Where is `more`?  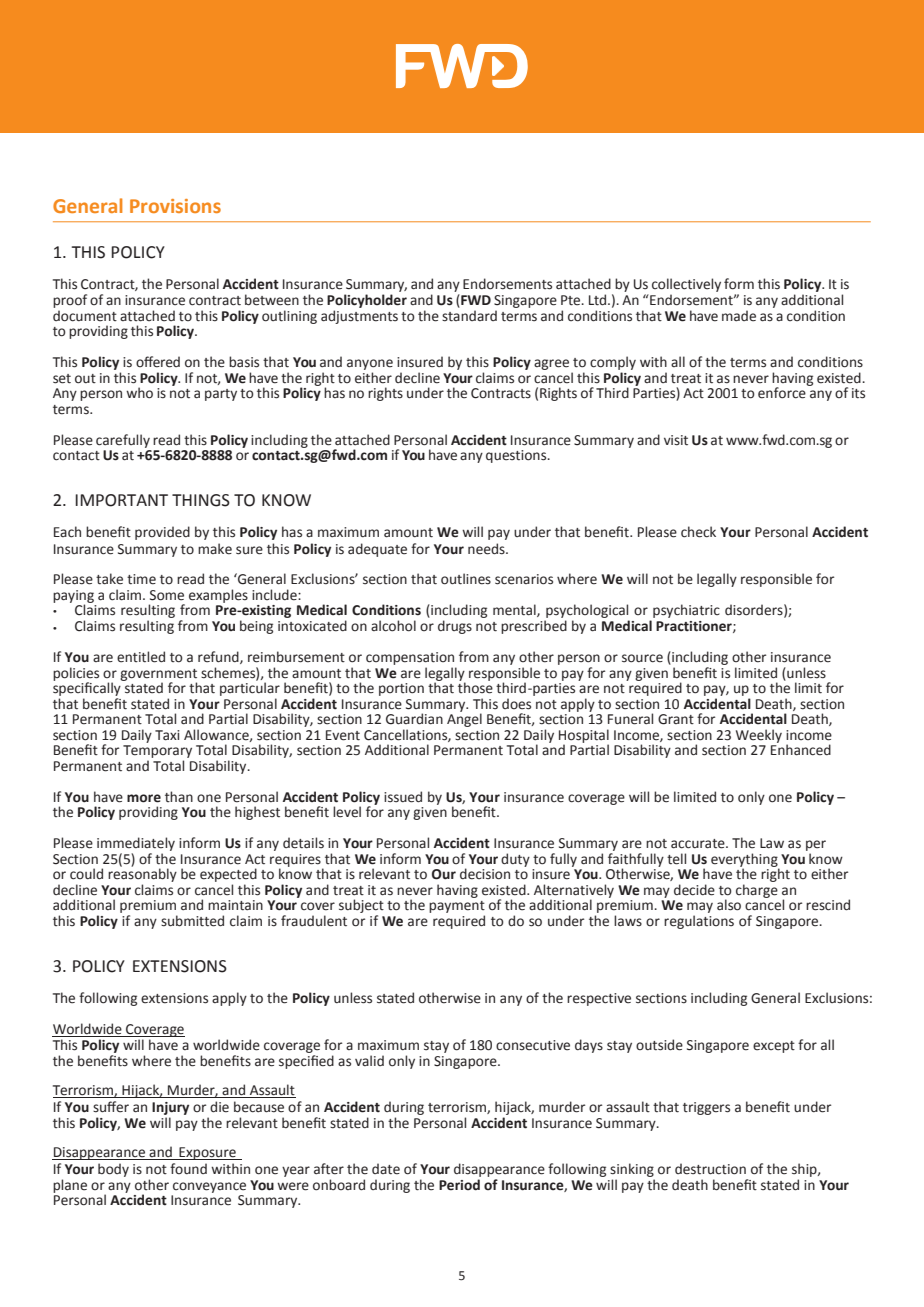 more is located at coordinates (144, 798).
